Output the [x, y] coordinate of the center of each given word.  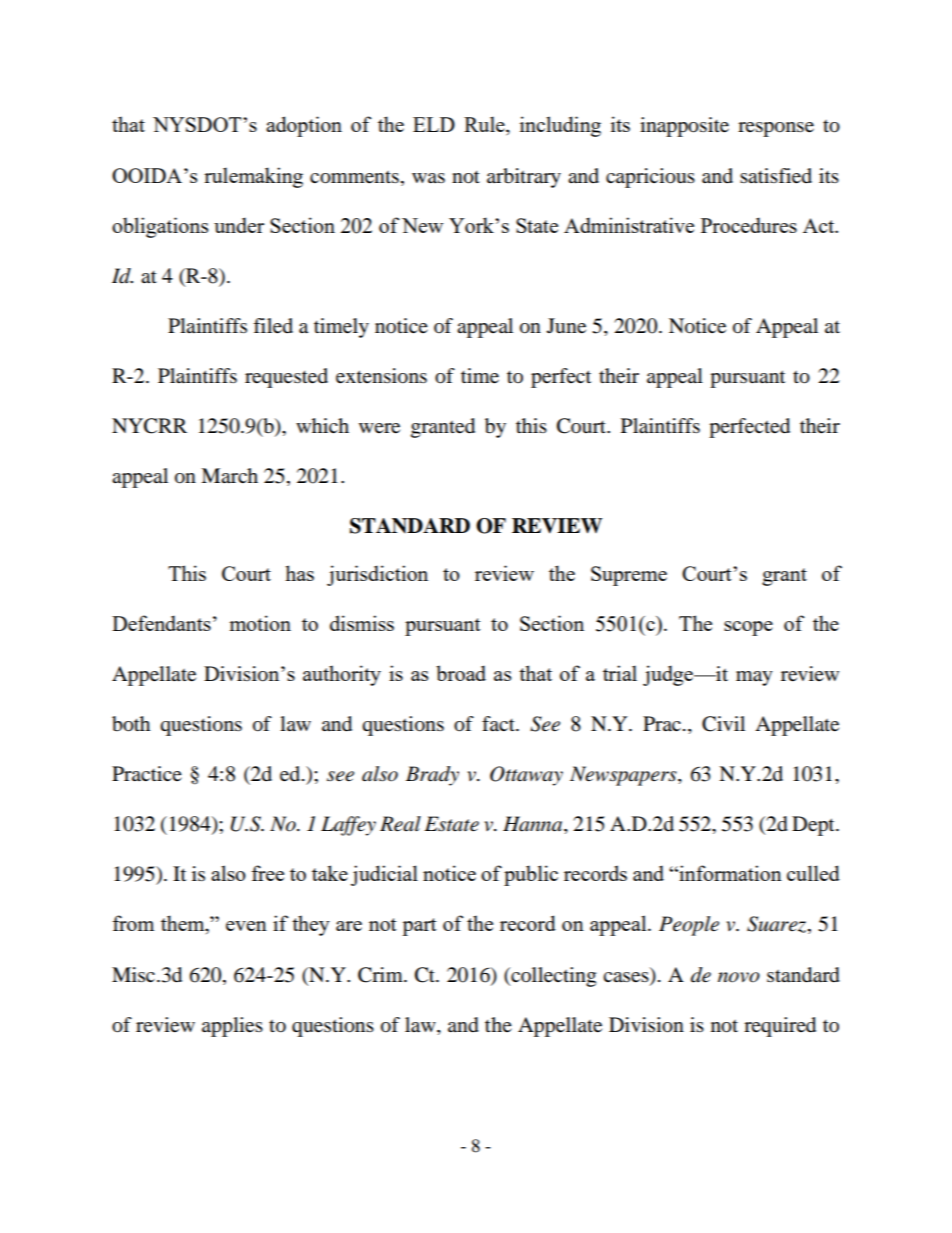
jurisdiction [377, 575]
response [776, 129]
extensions [381, 376]
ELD [434, 124]
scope [748, 628]
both [131, 724]
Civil [723, 724]
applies [232, 1027]
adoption [304, 126]
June [566, 326]
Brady [432, 776]
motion [260, 623]
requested [286, 378]
